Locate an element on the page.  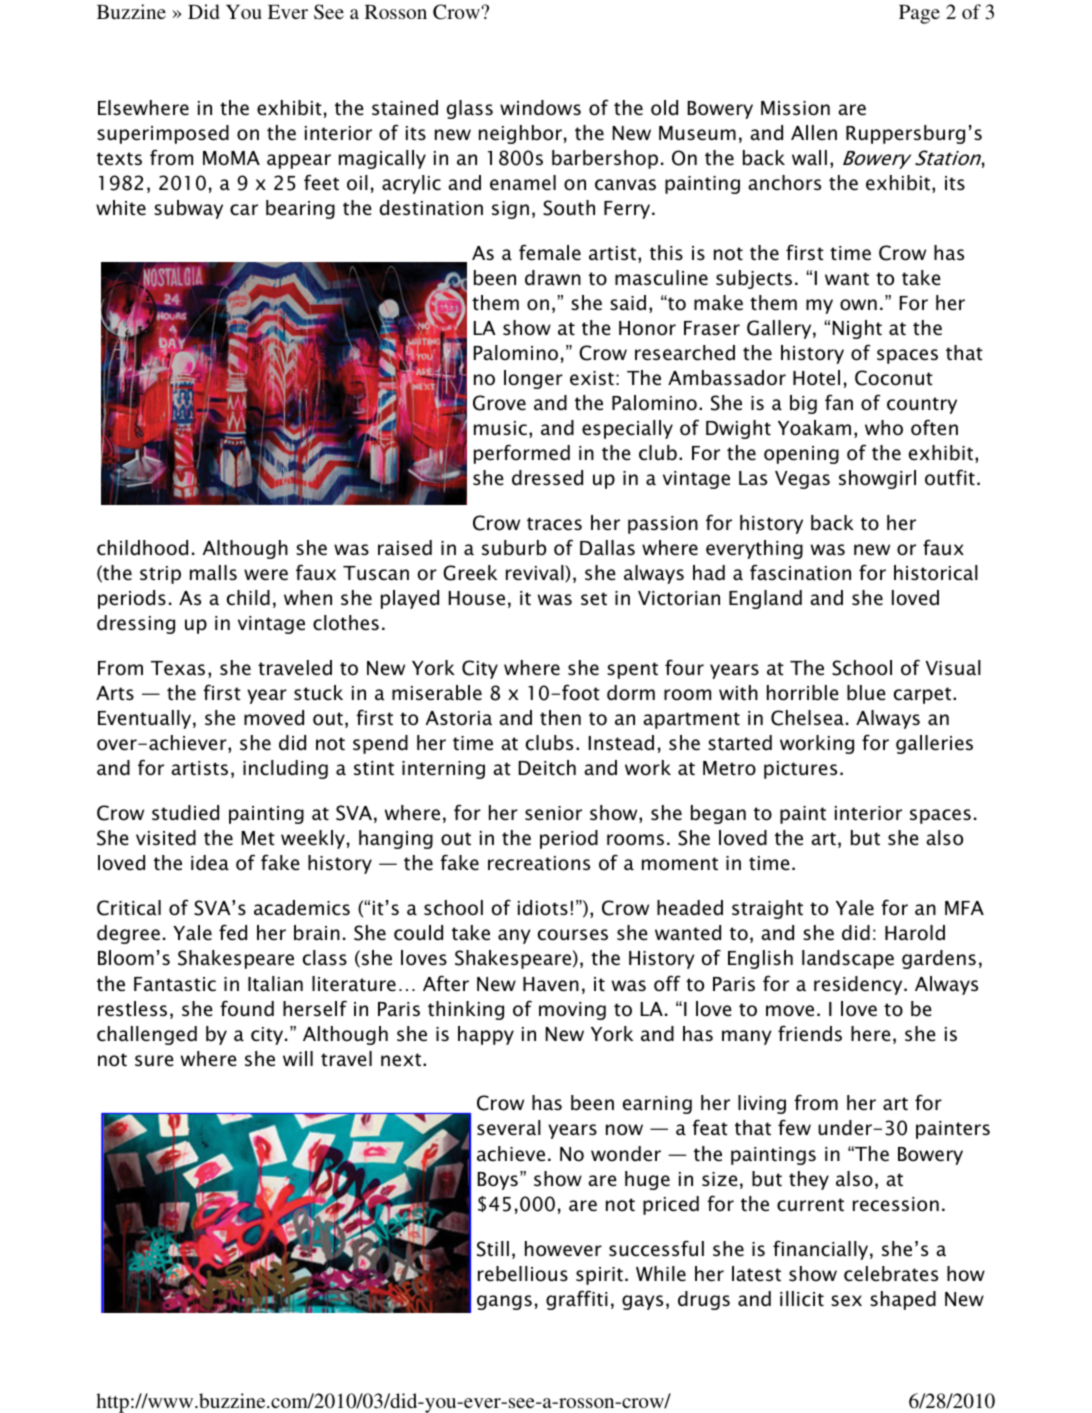
sure is located at coordinates (154, 1061).
